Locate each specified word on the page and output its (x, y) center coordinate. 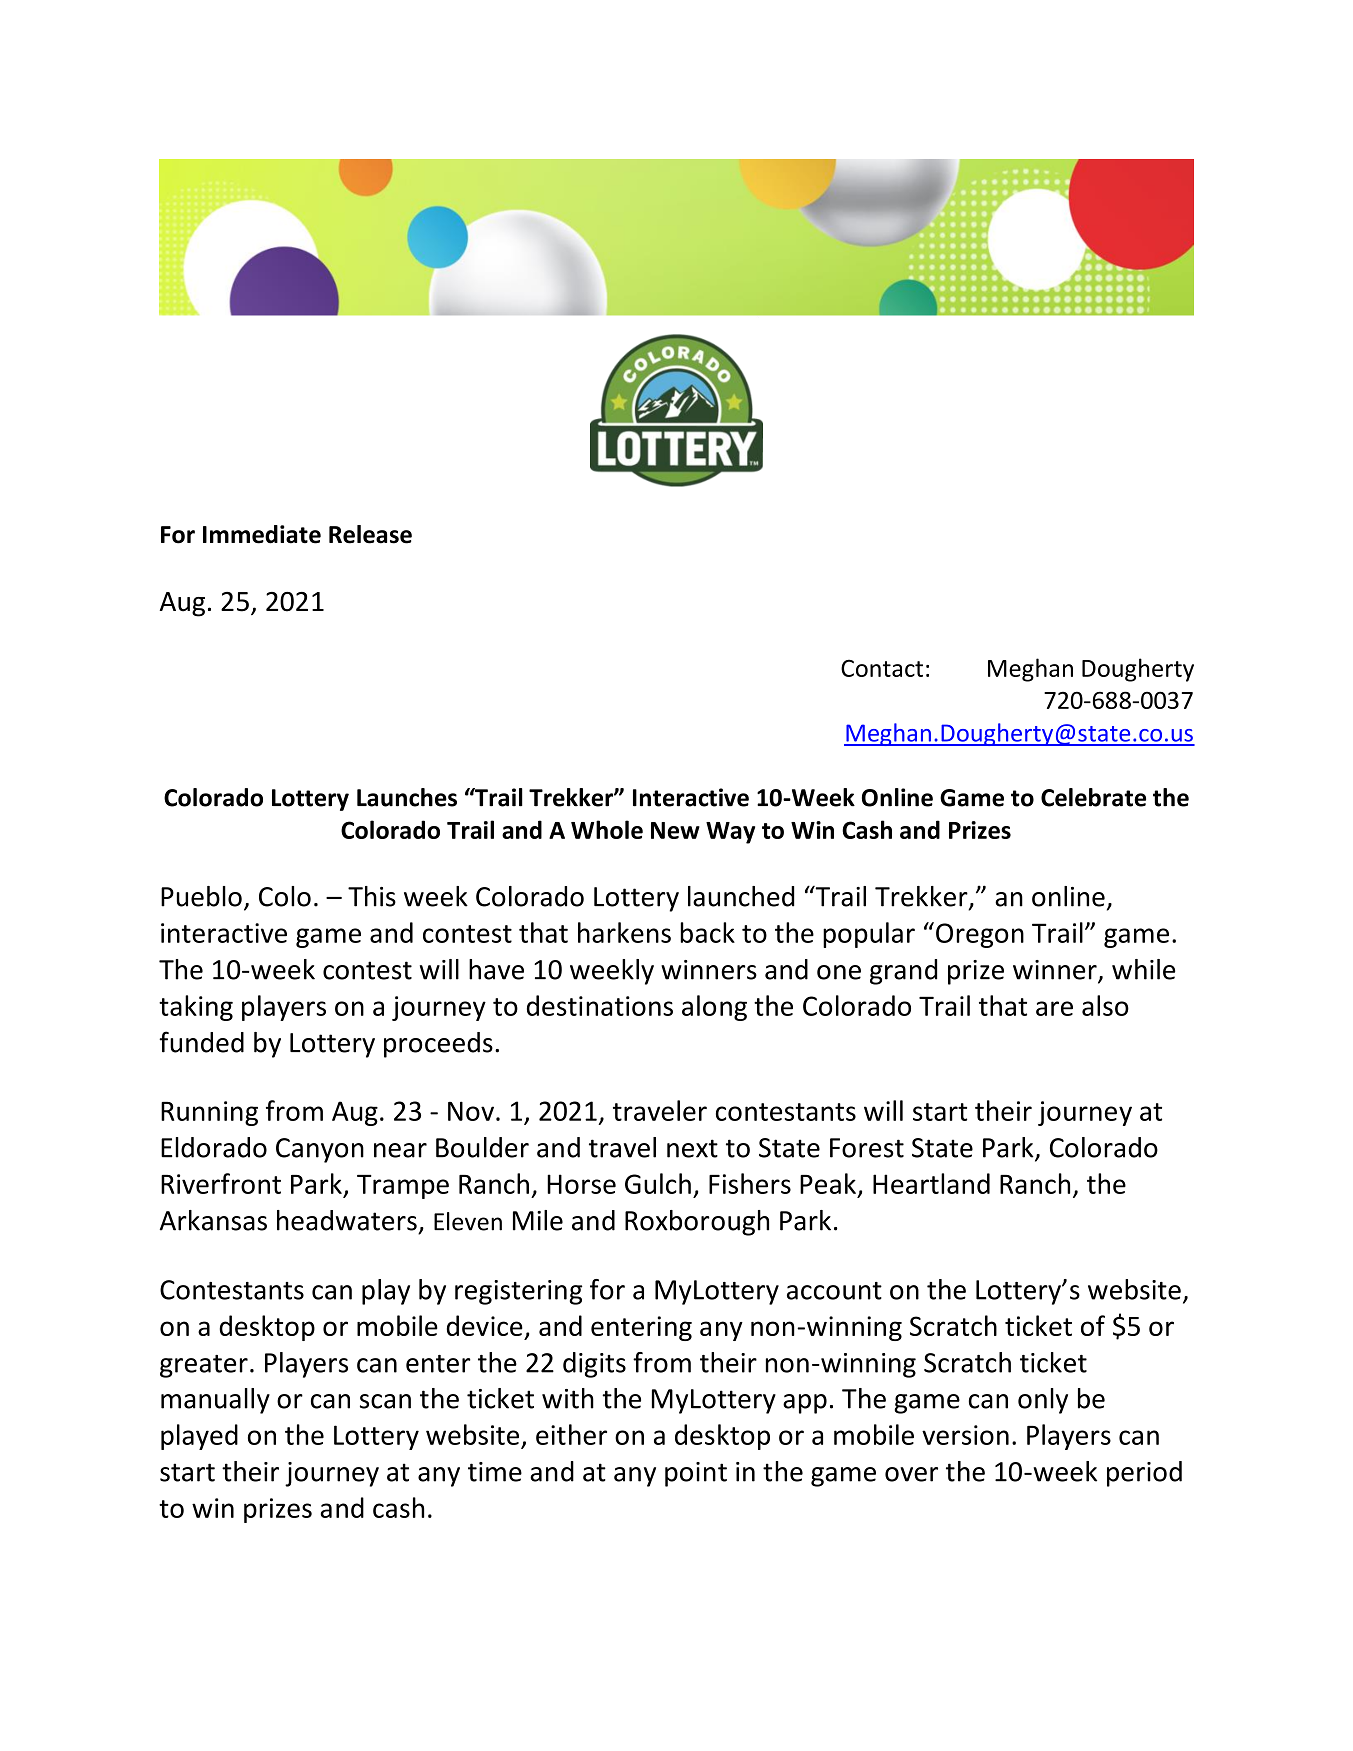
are (1054, 1008)
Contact (882, 668)
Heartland (931, 1183)
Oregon (980, 935)
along (714, 1008)
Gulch (658, 1183)
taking (196, 1008)
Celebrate (1093, 797)
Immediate (262, 534)
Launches (407, 797)
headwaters (347, 1220)
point (696, 1474)
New (675, 830)
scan (385, 1401)
